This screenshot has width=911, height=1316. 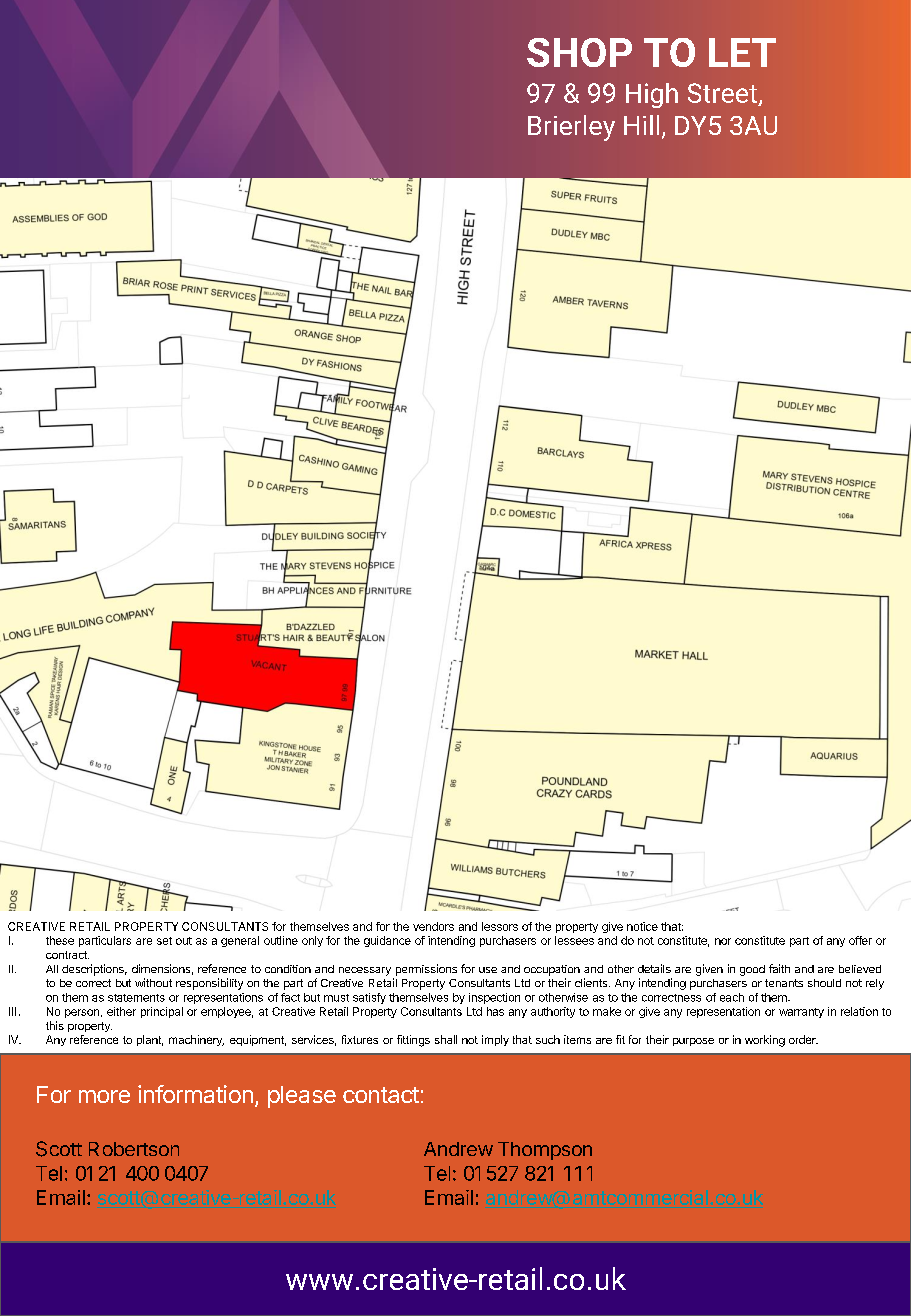 I want to click on vendors, so click(x=433, y=926).
